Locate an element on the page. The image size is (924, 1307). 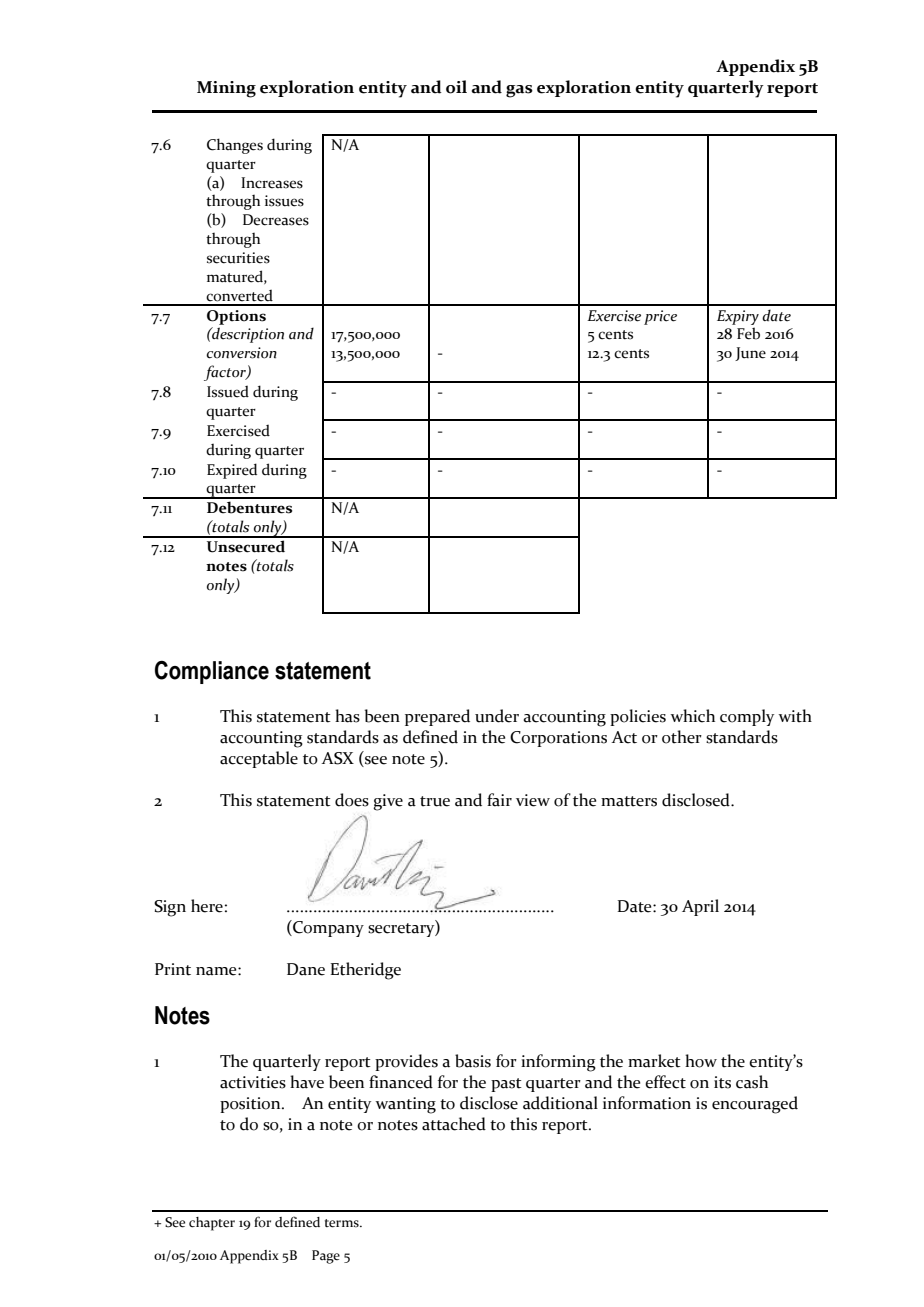
oil is located at coordinates (456, 87).
